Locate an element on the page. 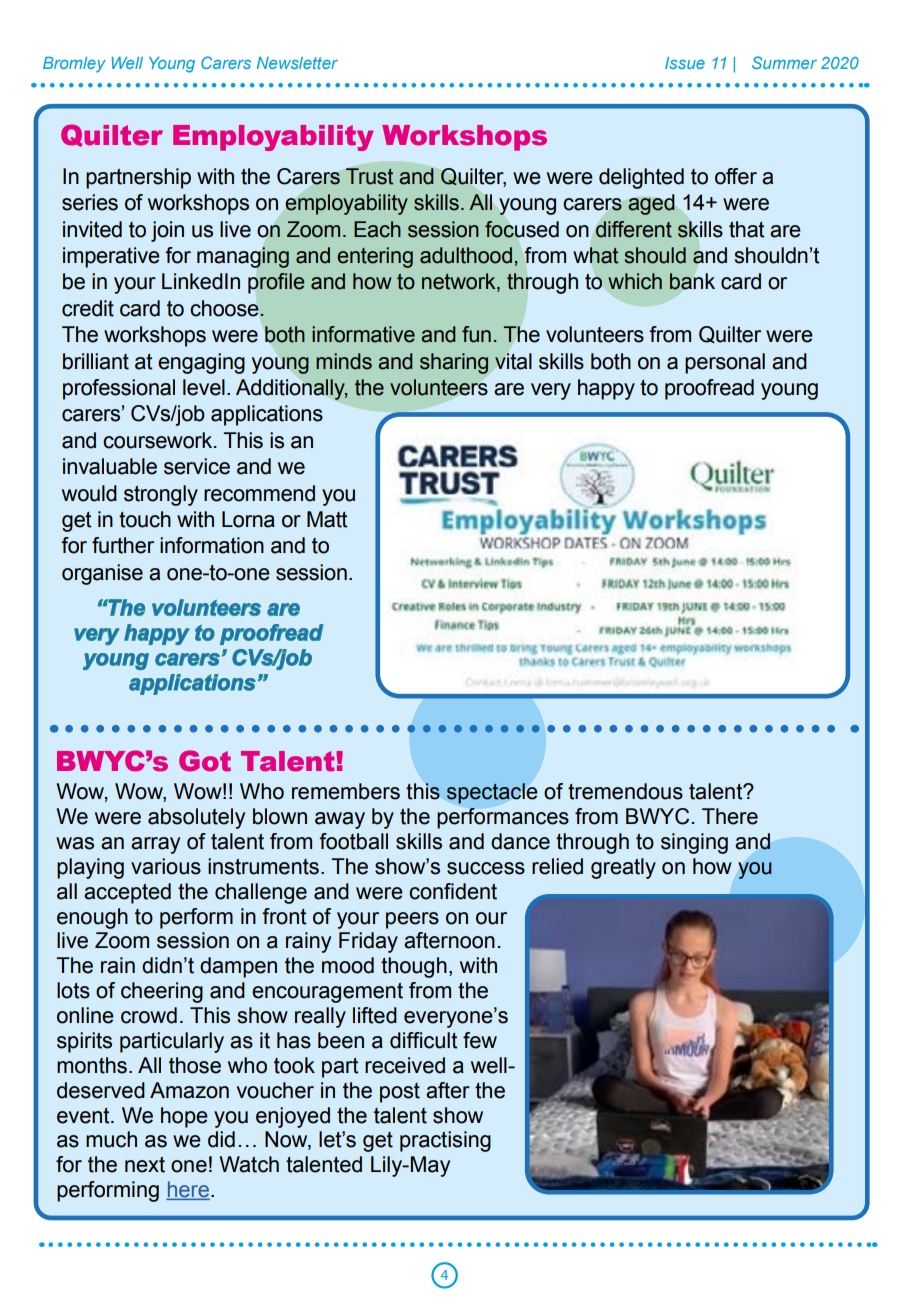 This image has height=1308, width=924. personal is located at coordinates (725, 363).
